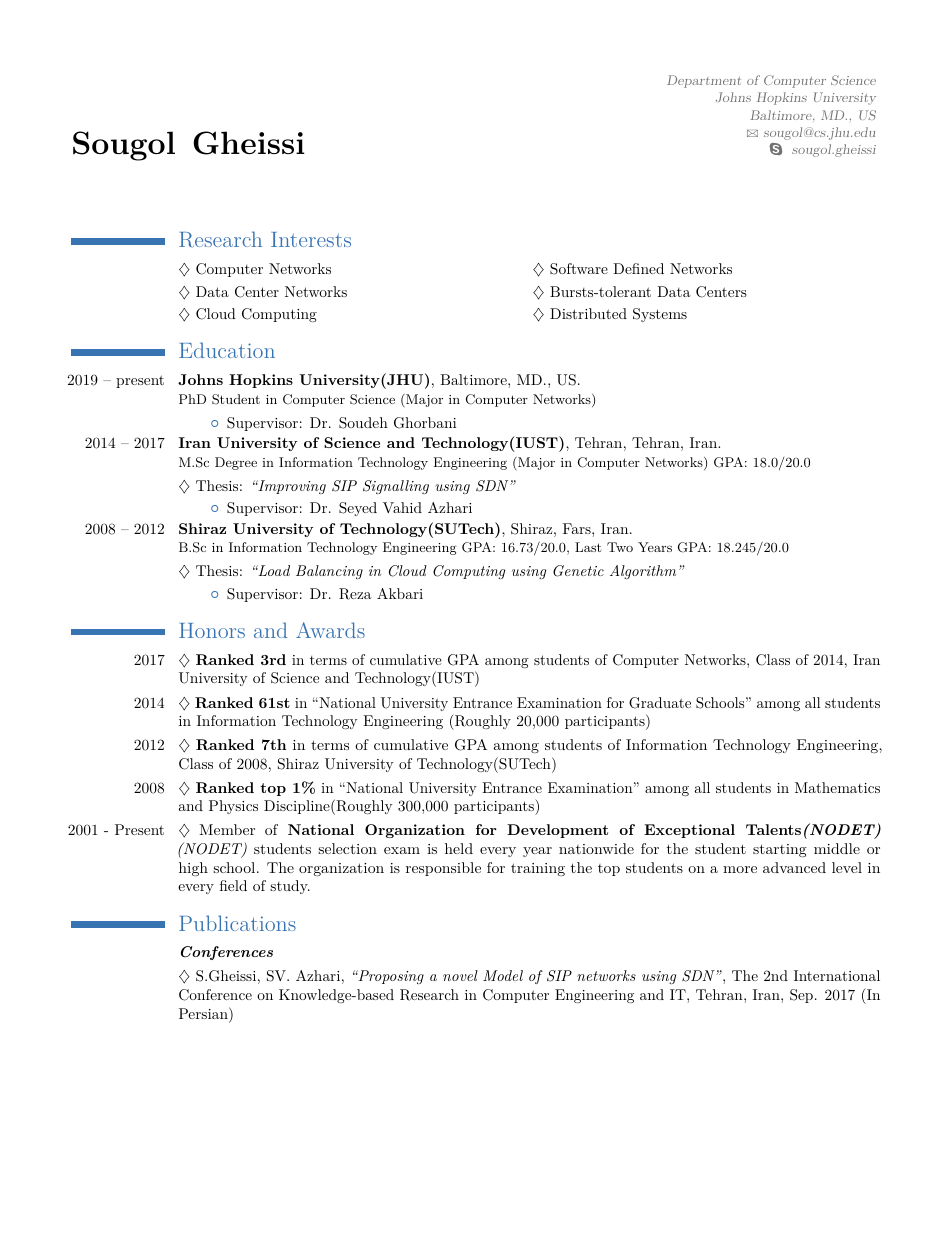 The image size is (952, 1233). I want to click on Awards, so click(330, 630).
